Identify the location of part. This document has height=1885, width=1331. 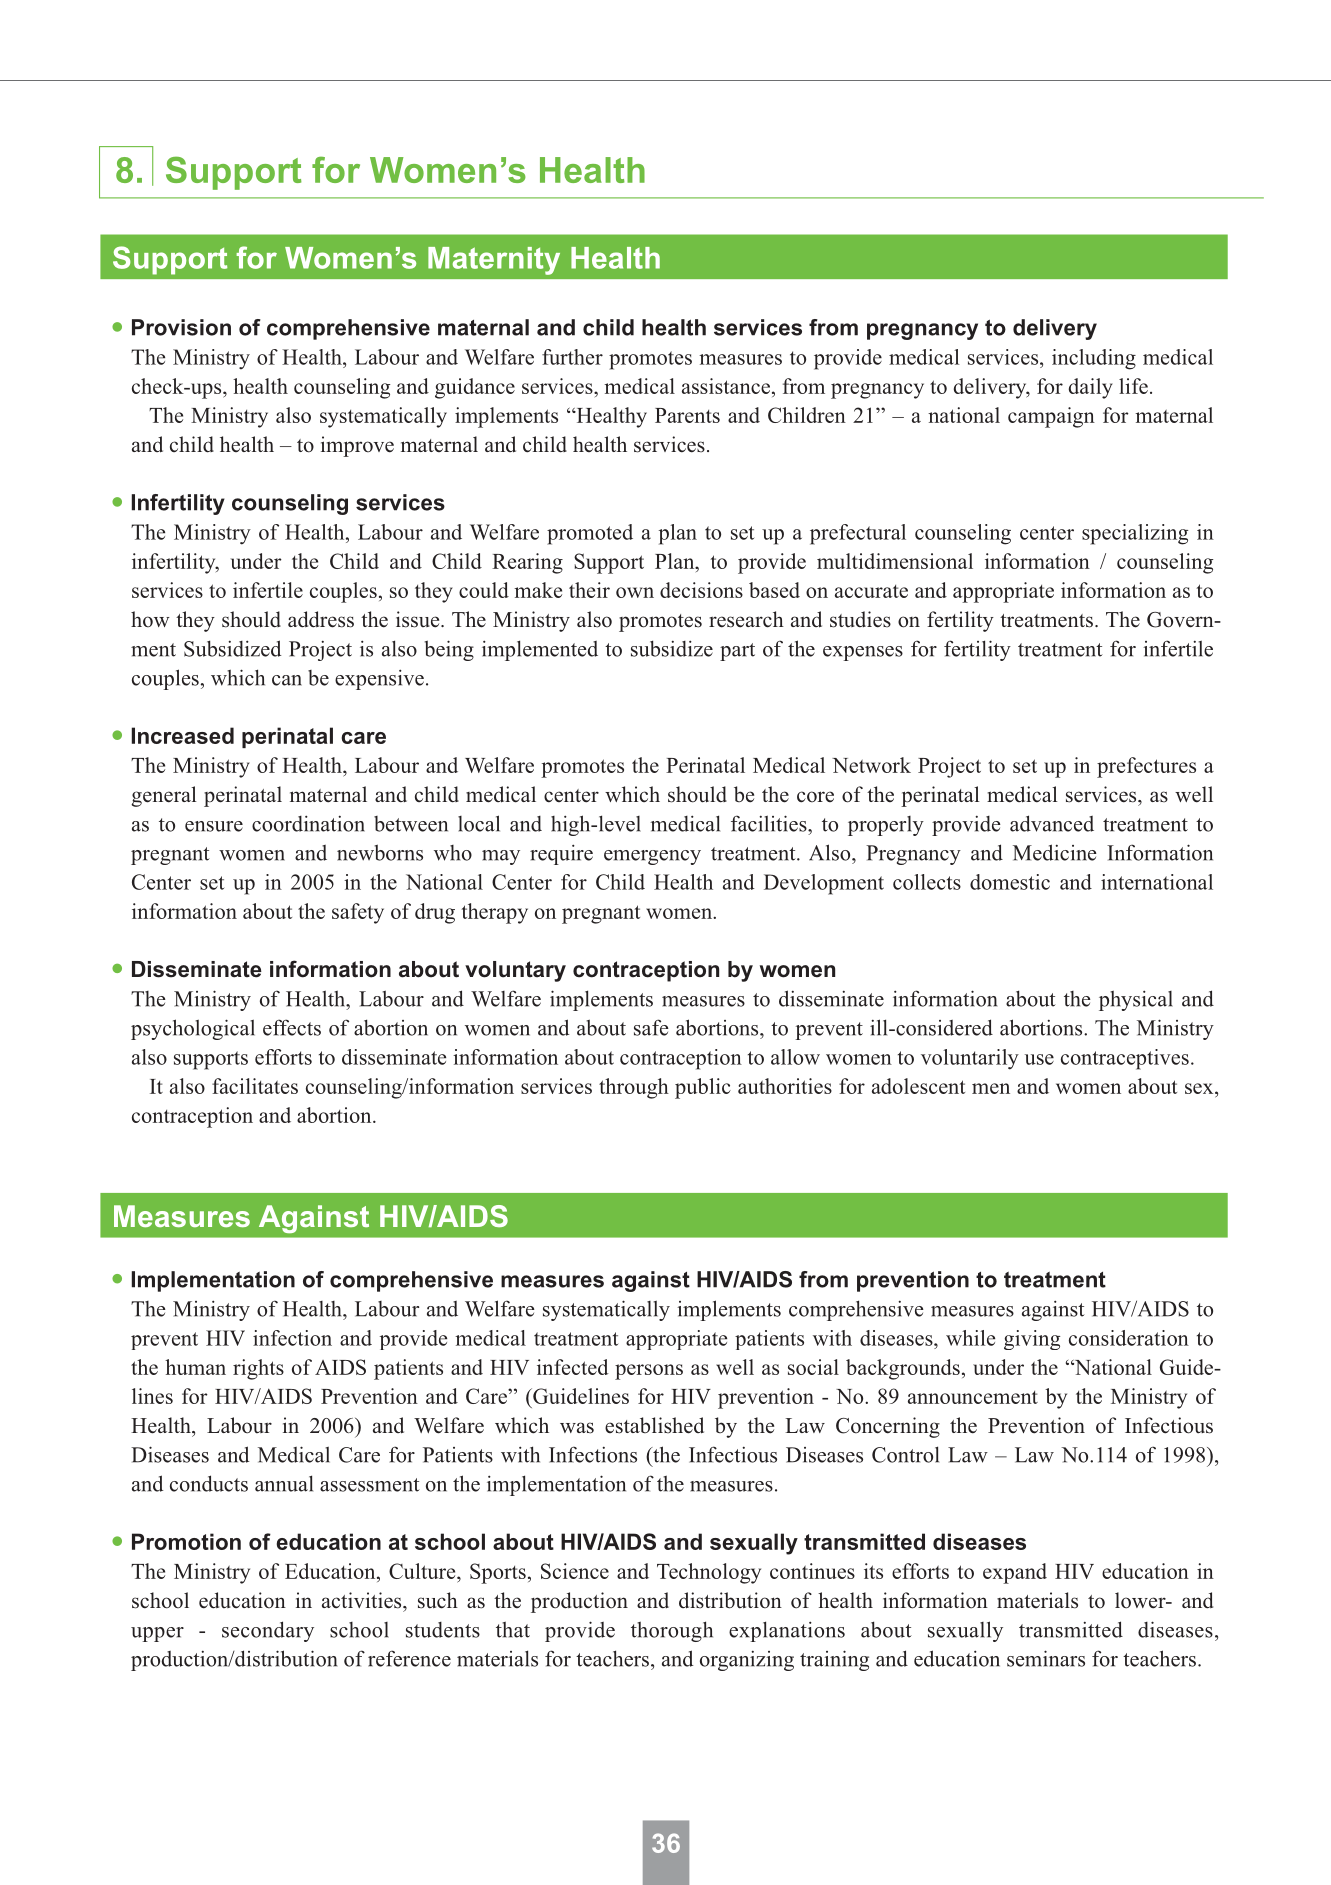
(737, 652).
